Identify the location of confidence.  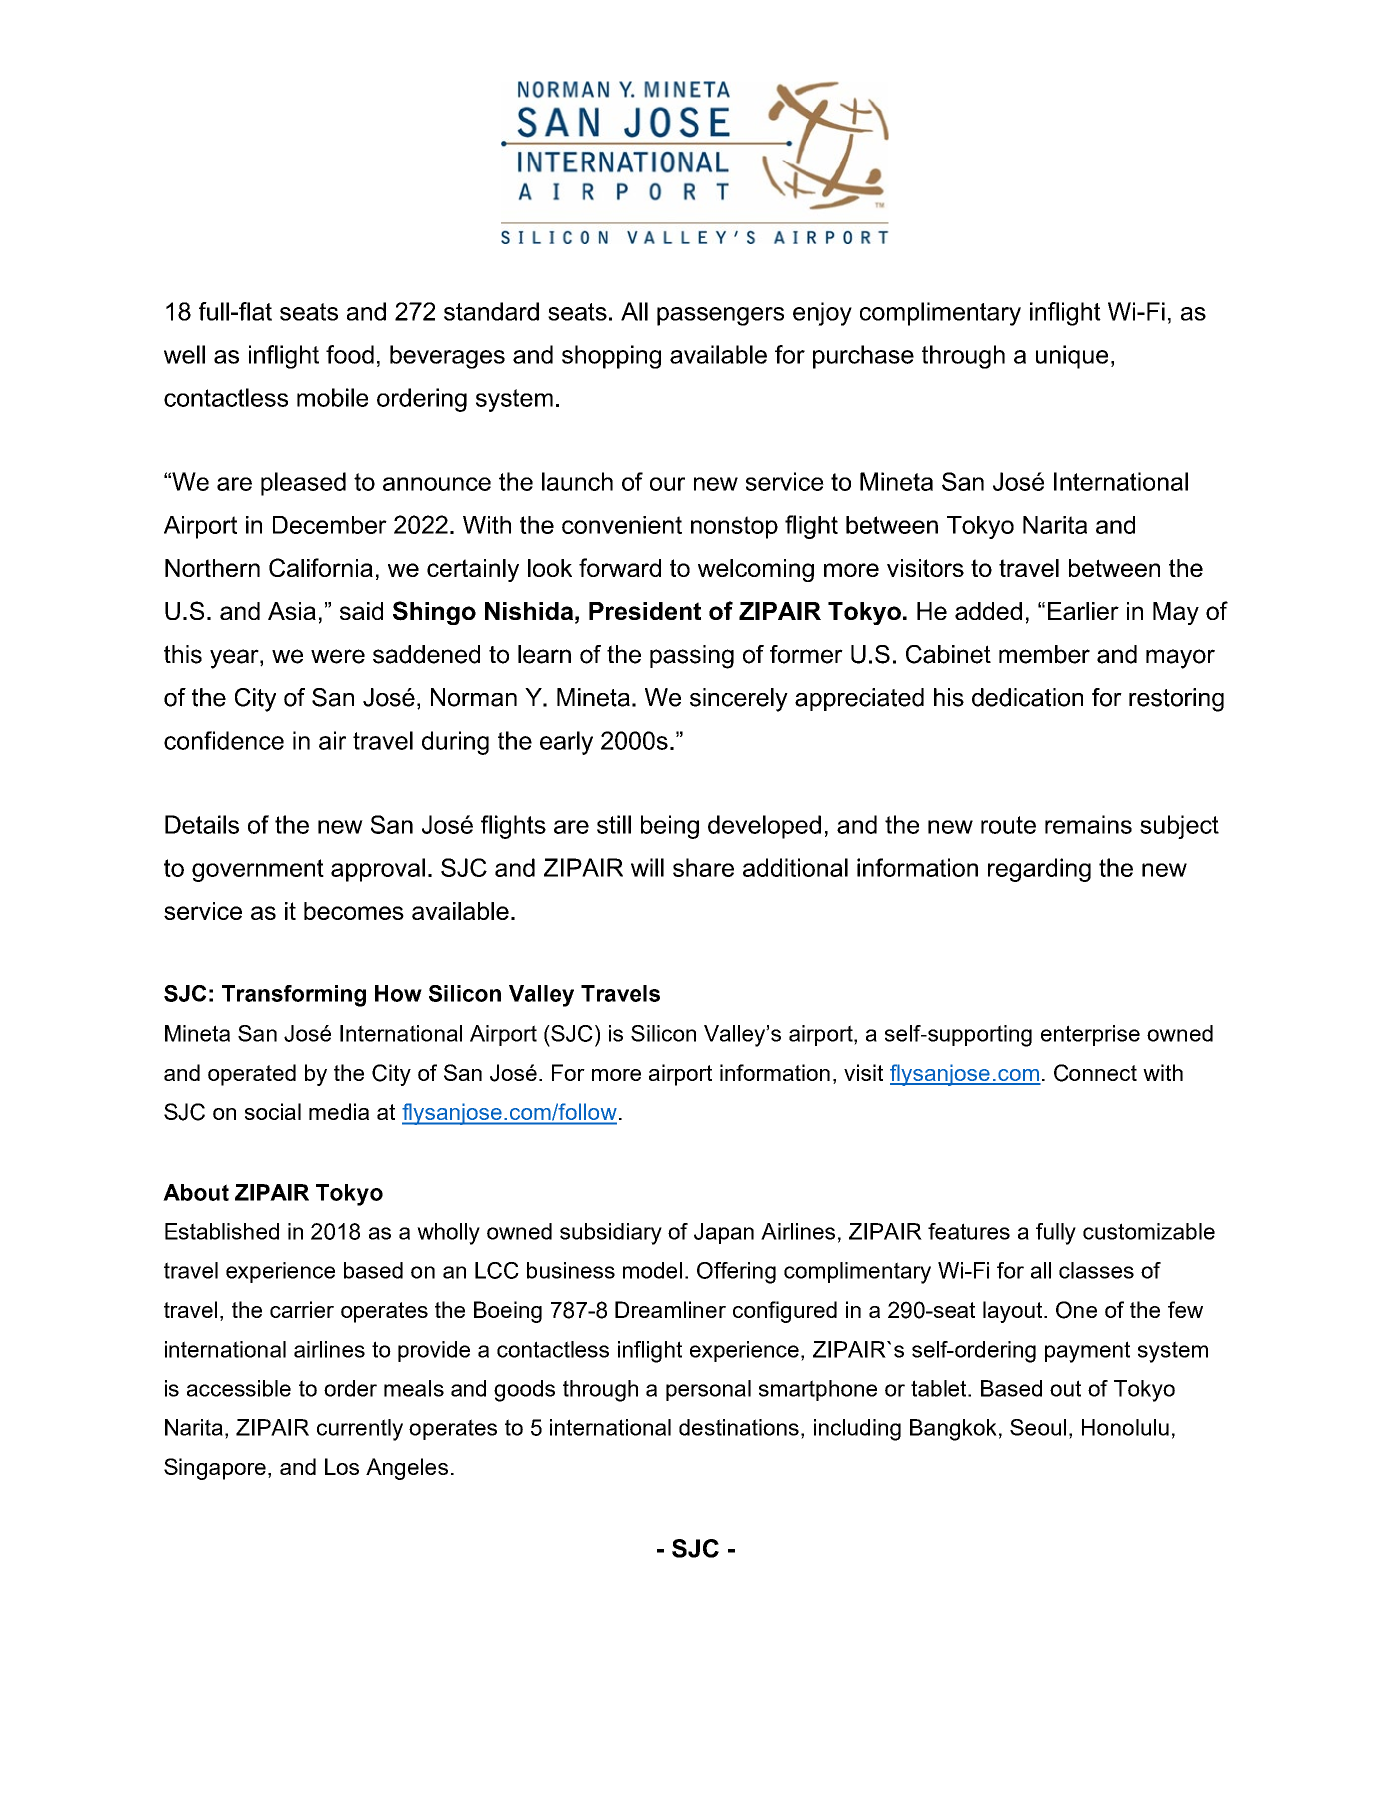
(224, 740).
